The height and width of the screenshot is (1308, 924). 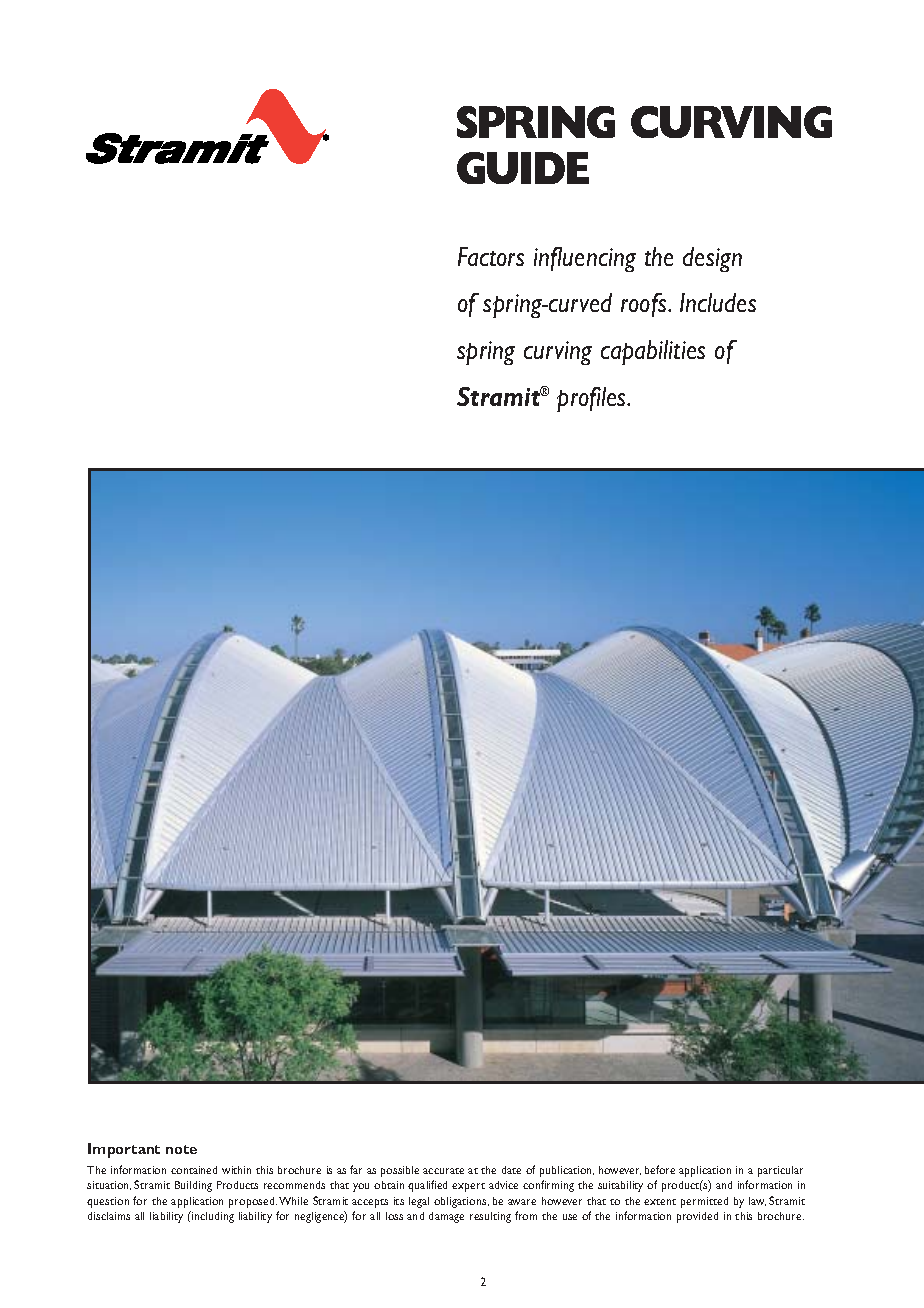 I want to click on capabilities, so click(x=653, y=352).
